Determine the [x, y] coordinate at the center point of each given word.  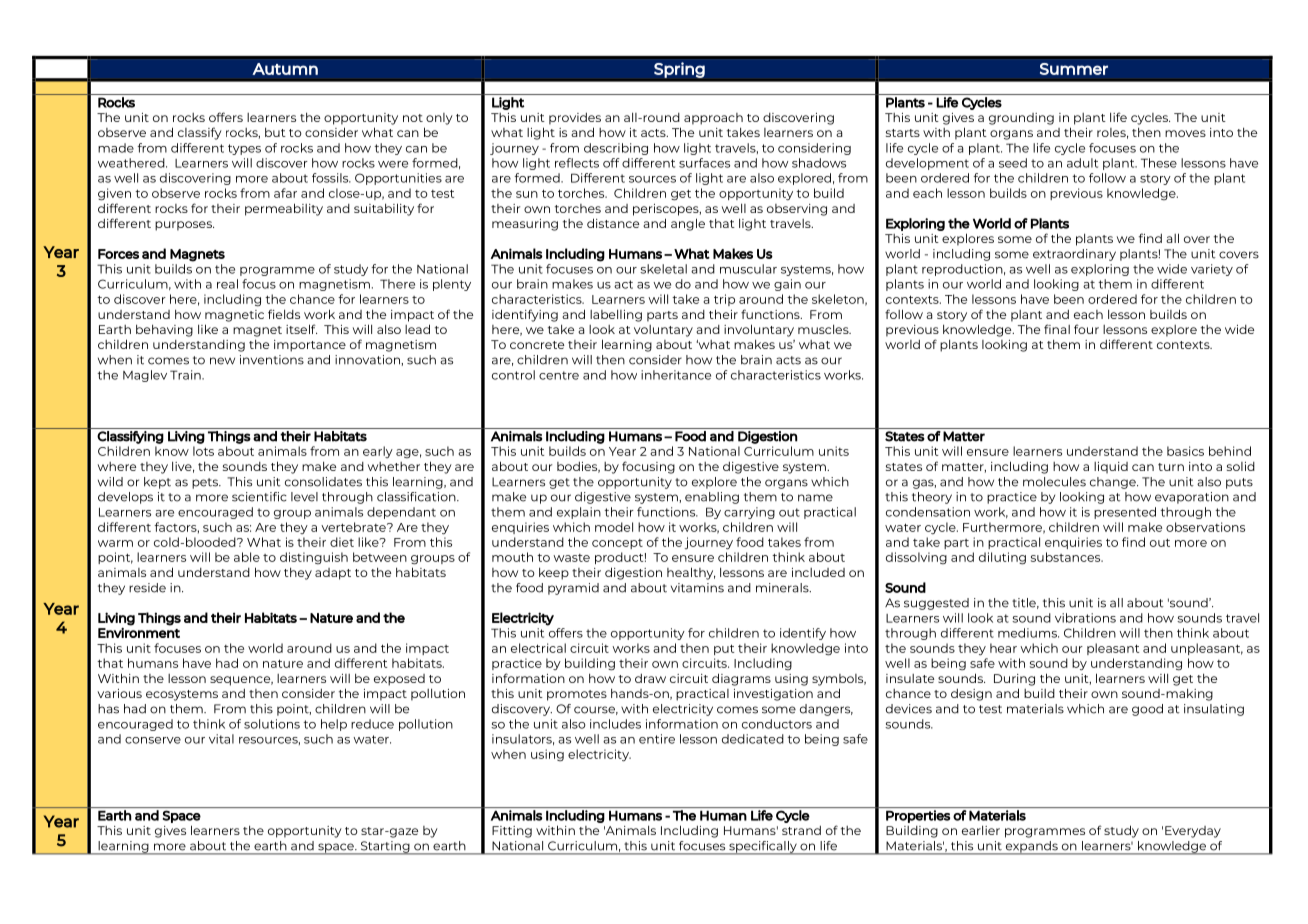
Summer [1074, 69]
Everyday [1193, 832]
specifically [763, 848]
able [247, 557]
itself [301, 329]
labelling [616, 315]
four [1086, 329]
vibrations [1085, 618]
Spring [679, 70]
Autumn [285, 69]
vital [221, 739]
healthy [691, 573]
